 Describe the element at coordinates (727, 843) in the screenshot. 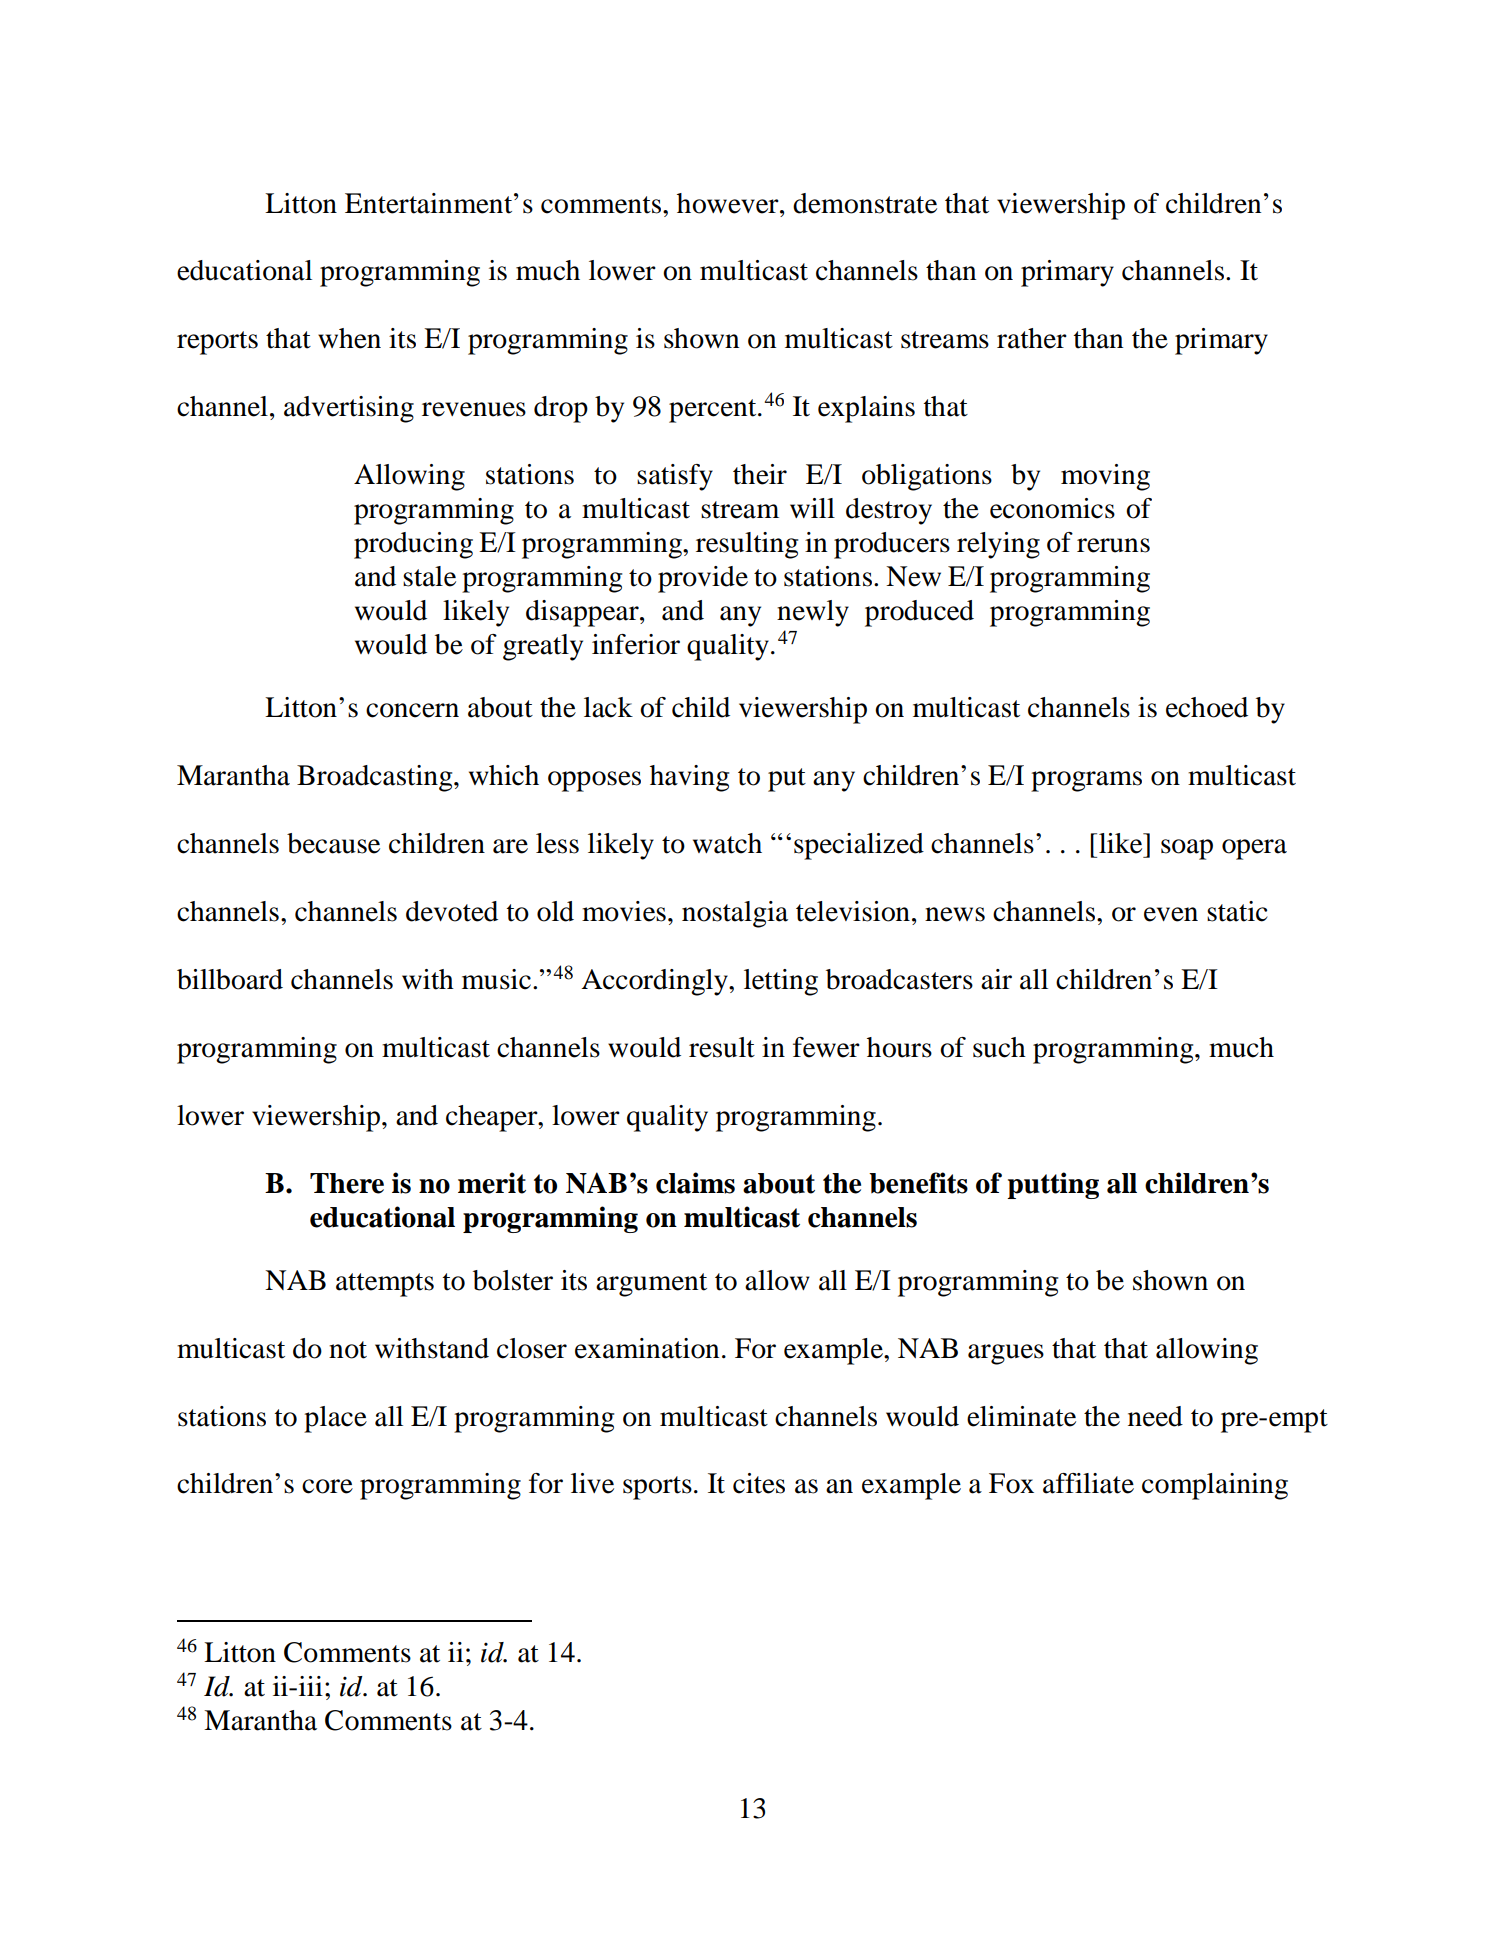

I see `watch` at that location.
